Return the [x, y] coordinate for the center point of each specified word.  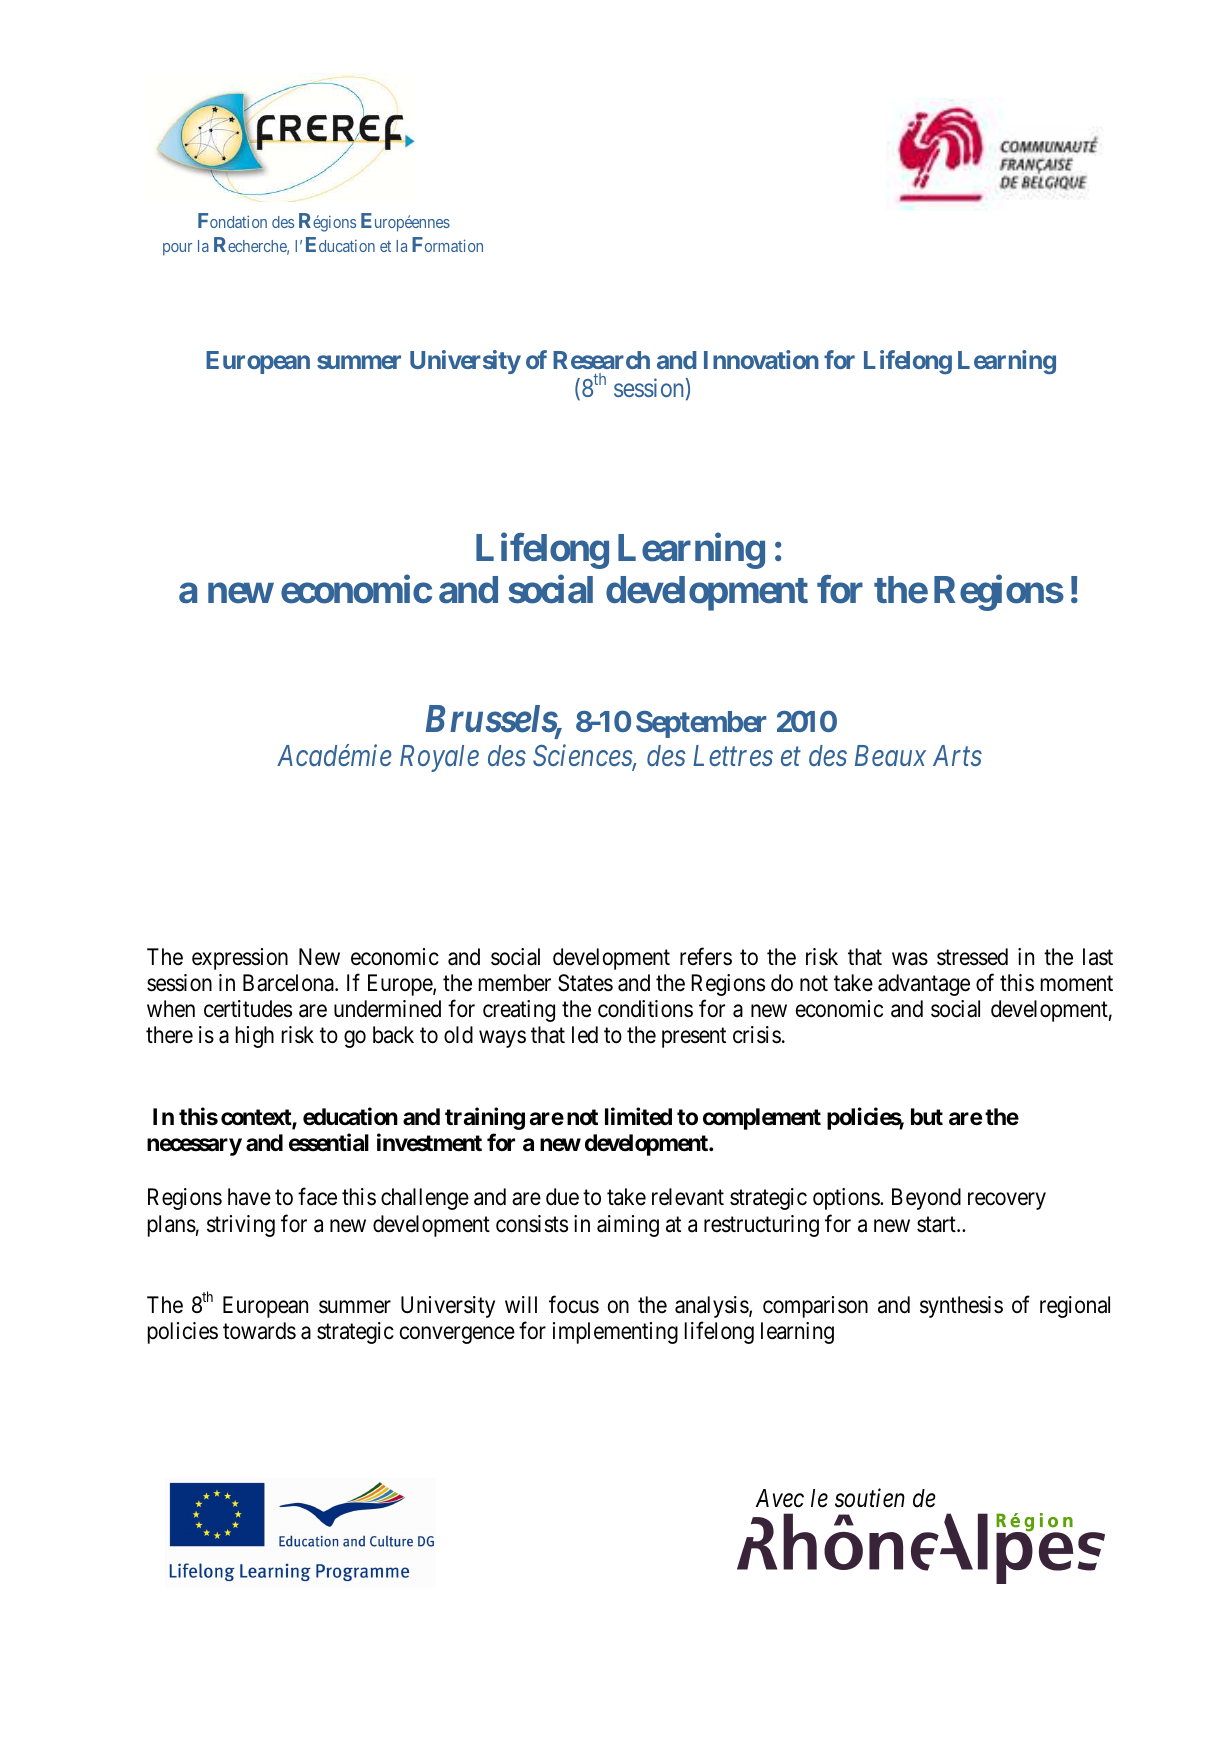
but [927, 1116]
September [701, 724]
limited [638, 1116]
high [255, 1037]
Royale [439, 758]
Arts [957, 755]
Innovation [761, 359]
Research [601, 360]
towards [259, 1331]
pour [177, 249]
